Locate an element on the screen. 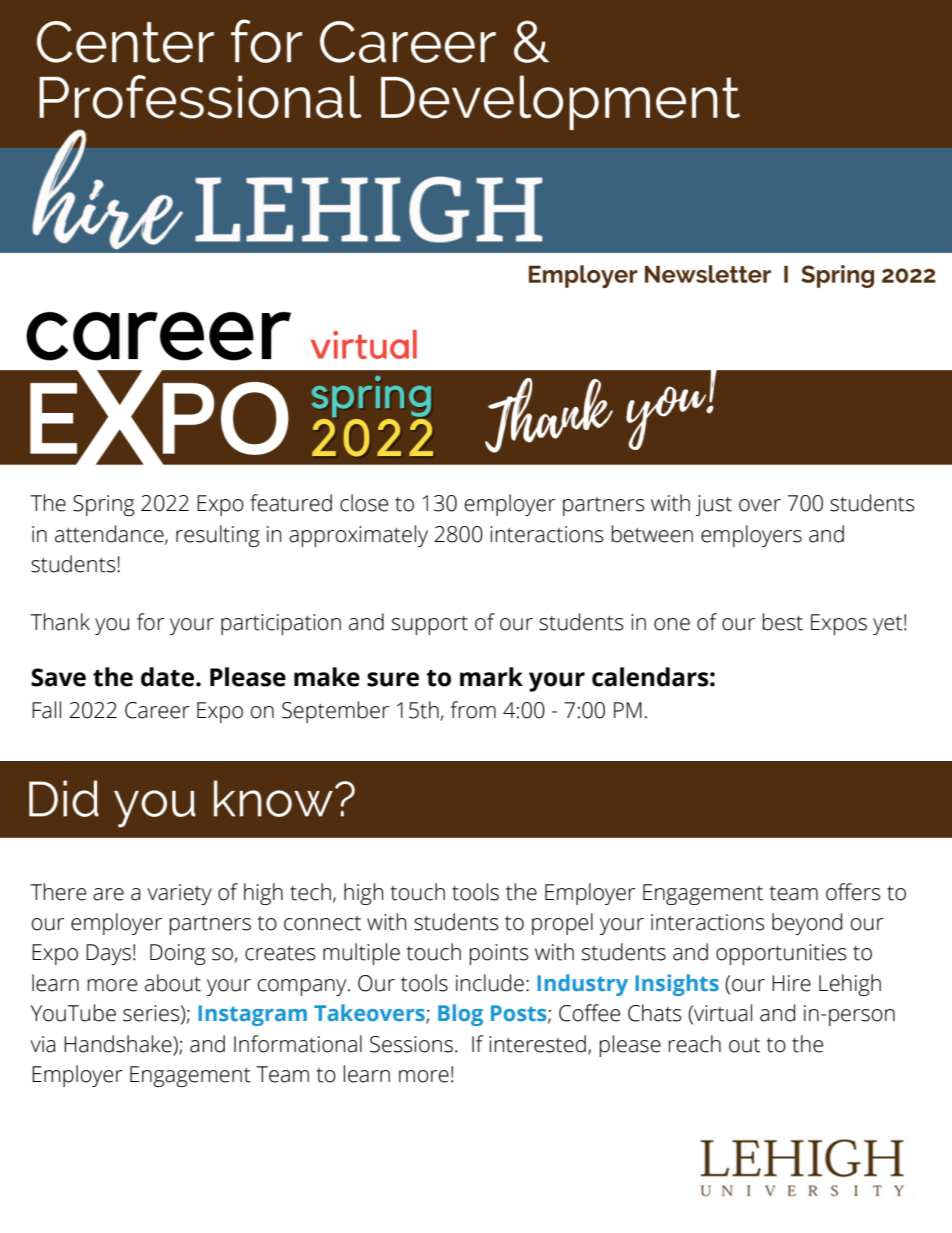 The height and width of the screenshot is (1233, 952). just is located at coordinates (714, 505).
